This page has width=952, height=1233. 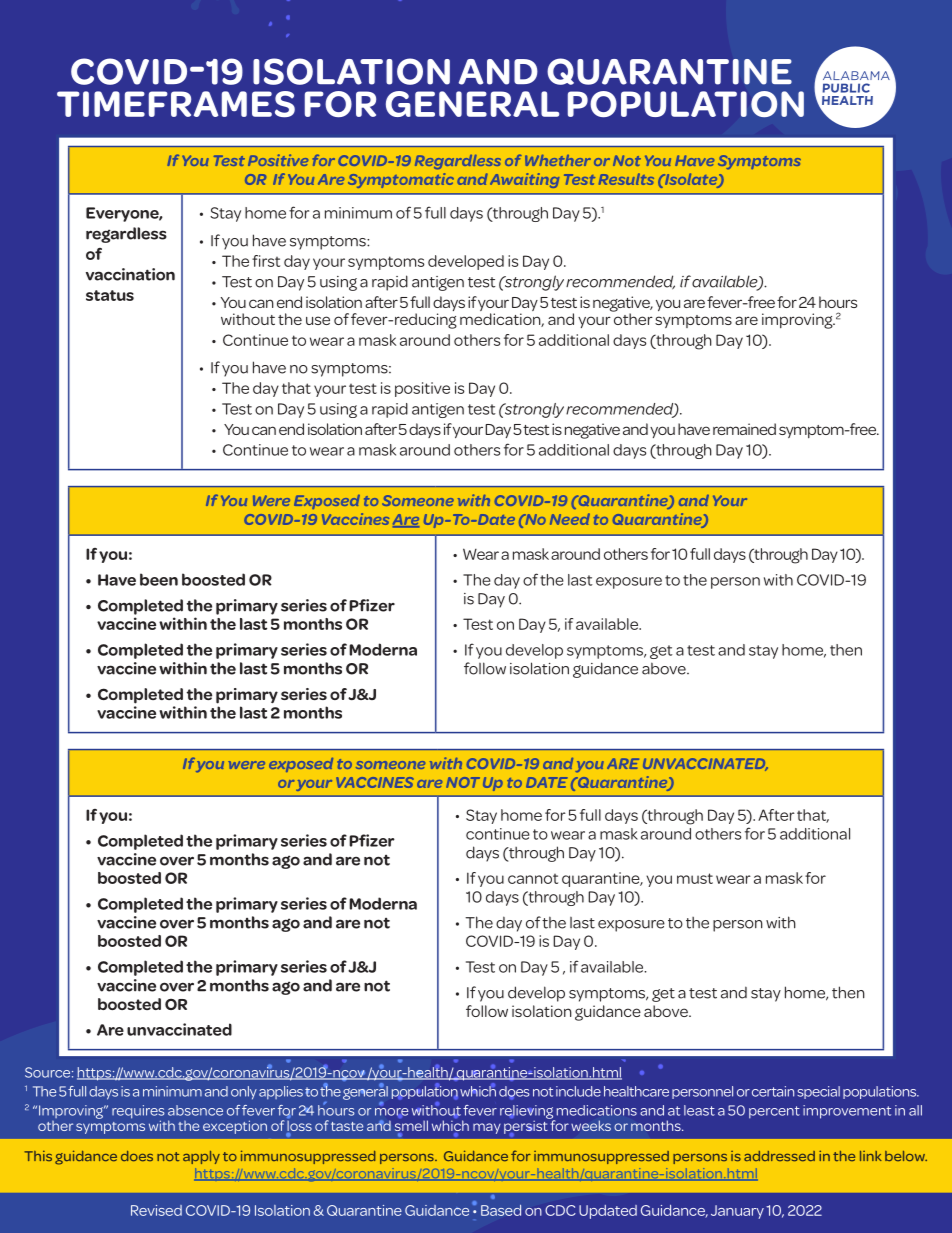 What do you see at coordinates (176, 104) in the page?
I see `TIMEFRAMES` at bounding box center [176, 104].
